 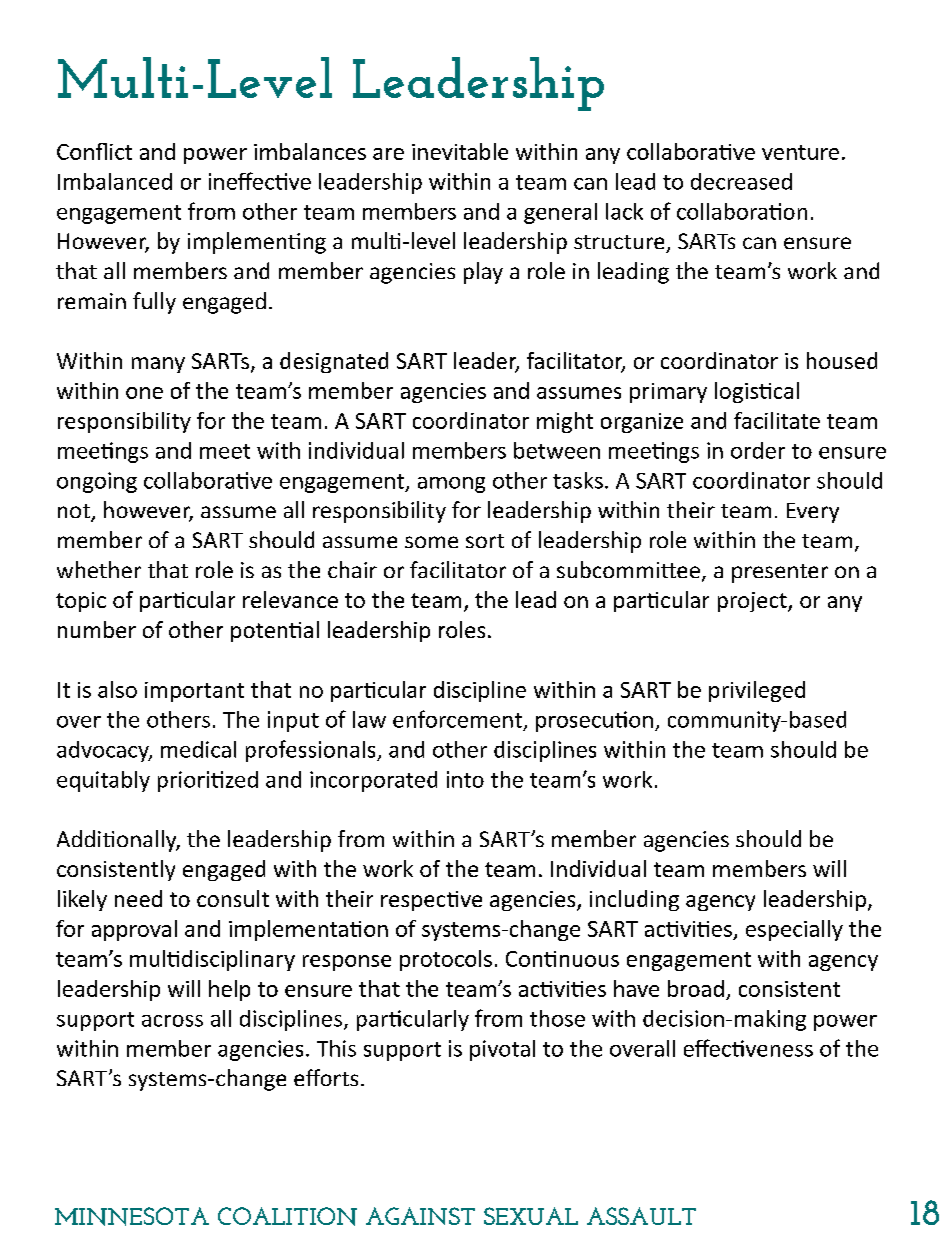 What do you see at coordinates (485, 541) in the screenshot?
I see `sort` at bounding box center [485, 541].
